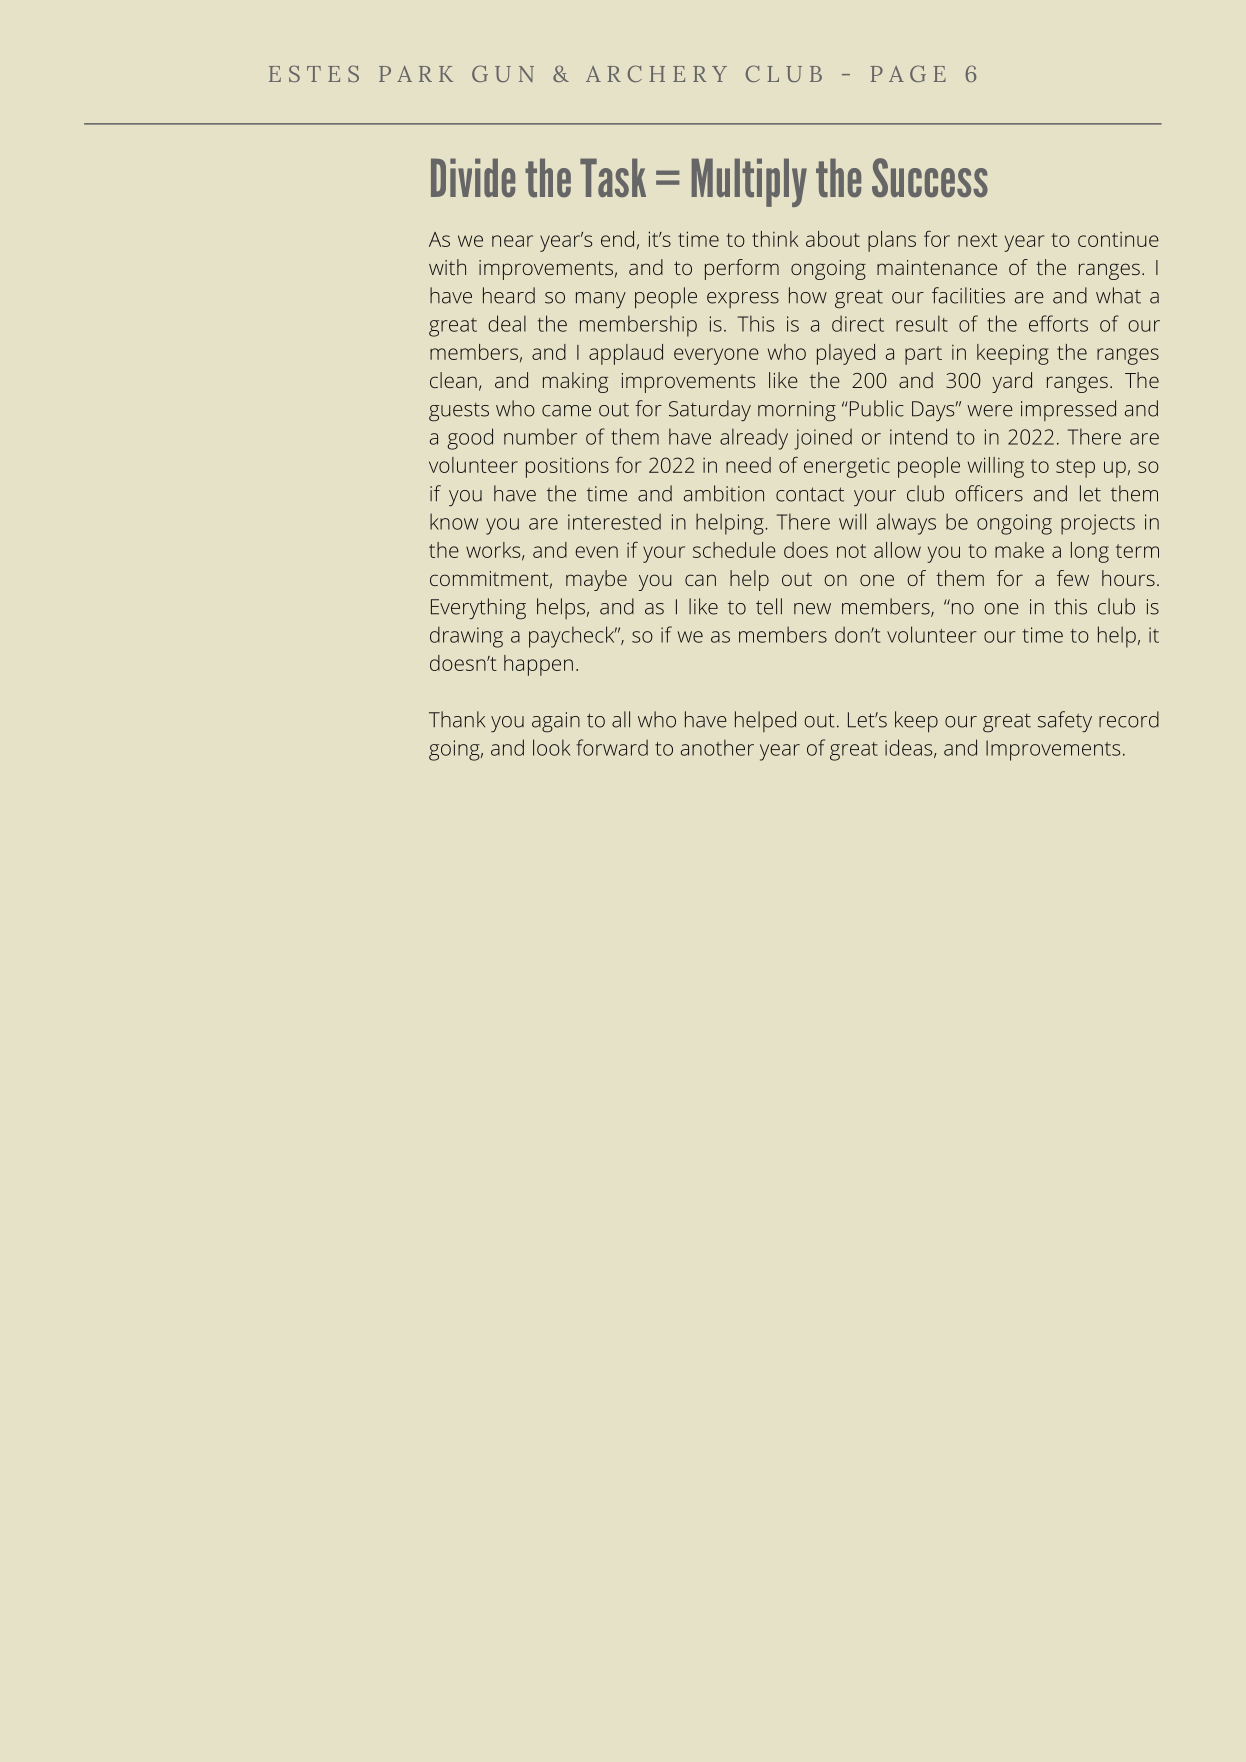  I want to click on maybe, so click(596, 580).
